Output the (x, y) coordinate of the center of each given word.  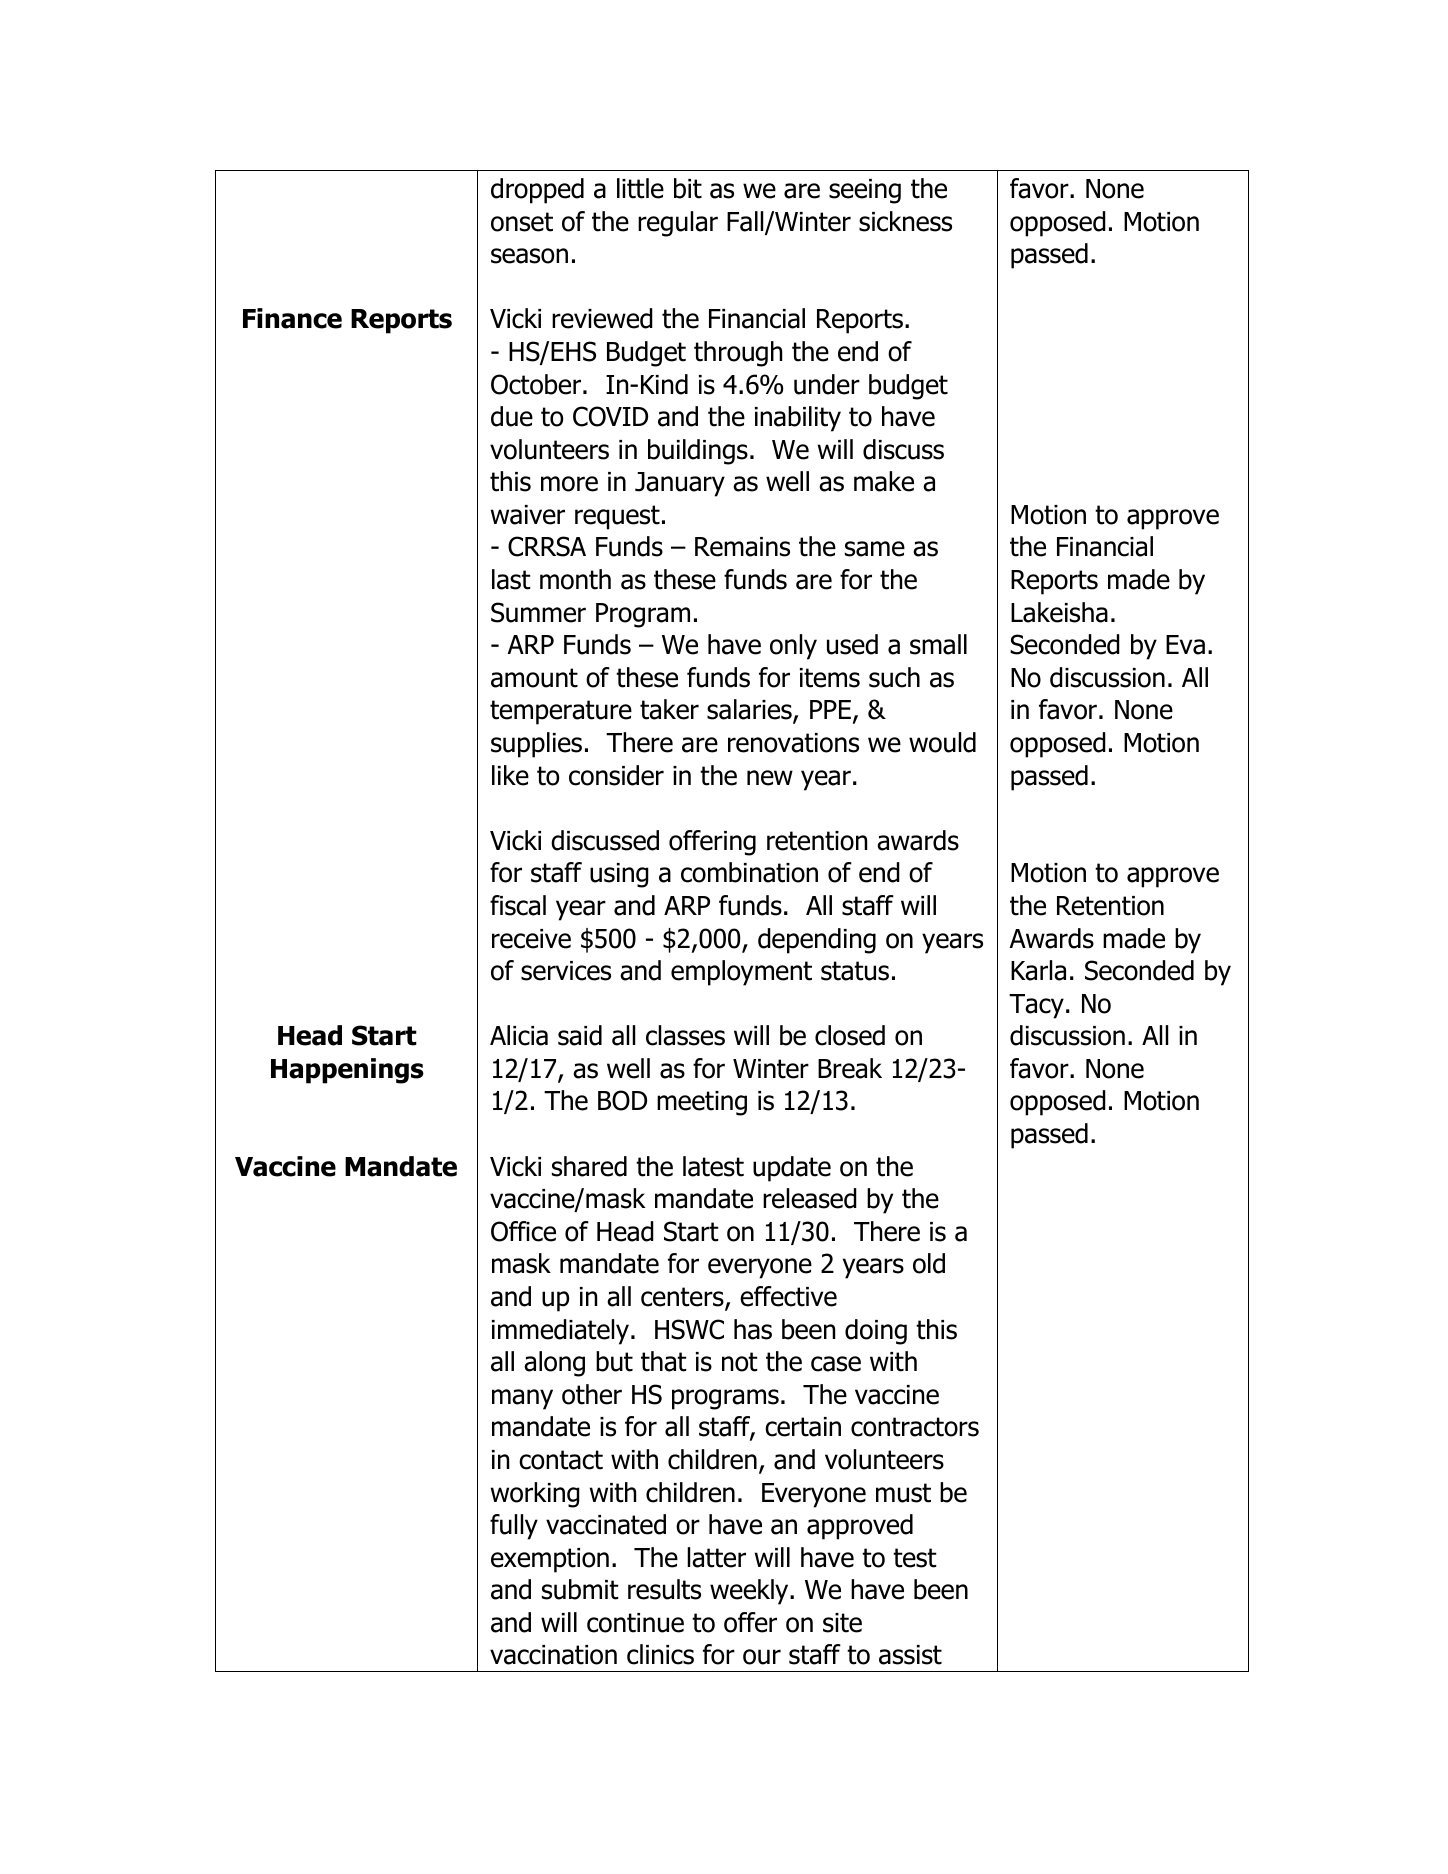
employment (741, 973)
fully (514, 1527)
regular (678, 224)
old (929, 1263)
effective (788, 1296)
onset (522, 222)
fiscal (518, 905)
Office (523, 1231)
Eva (1185, 645)
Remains (742, 547)
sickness (905, 221)
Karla (1038, 970)
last (511, 579)
